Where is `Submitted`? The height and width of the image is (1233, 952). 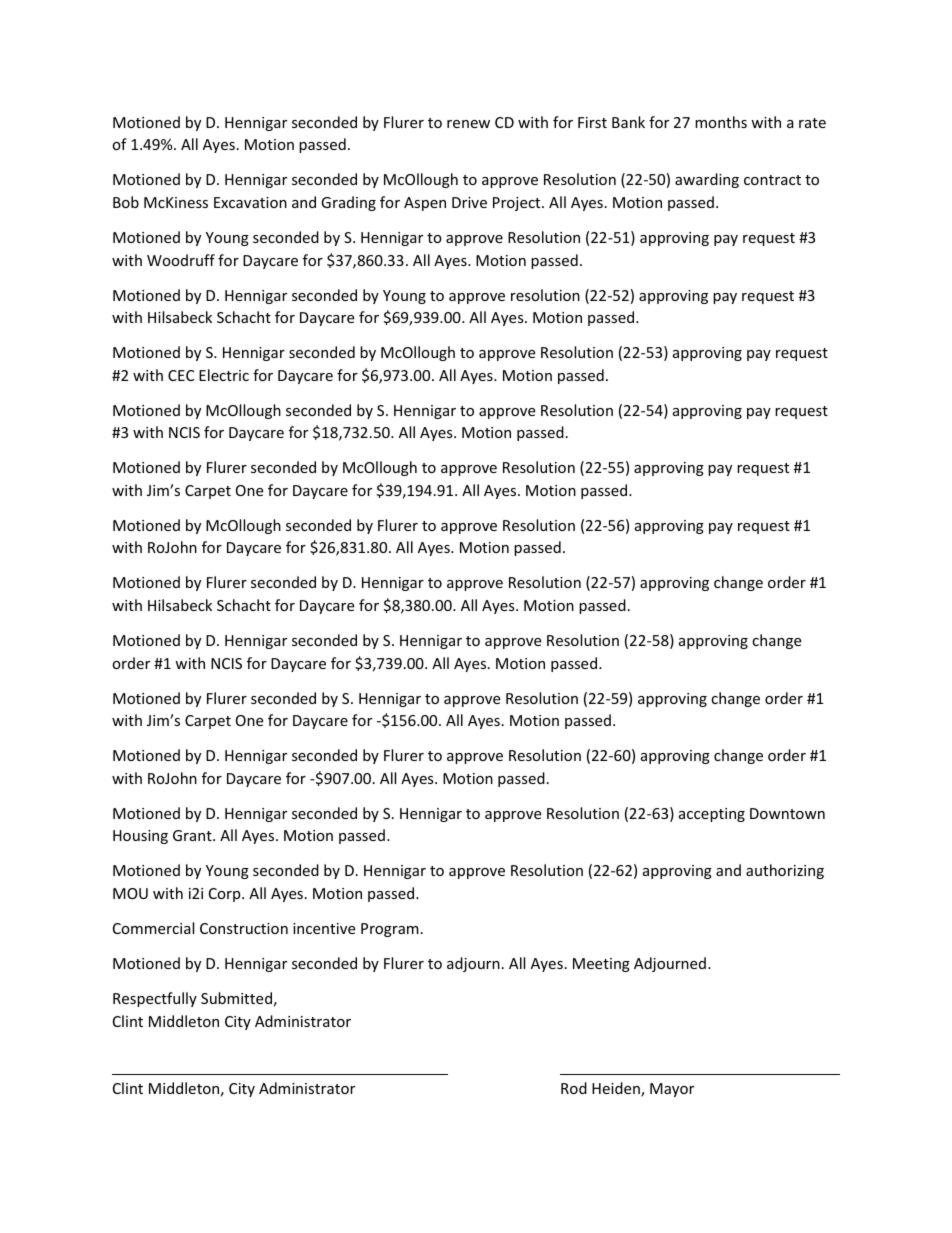 Submitted is located at coordinates (236, 998).
